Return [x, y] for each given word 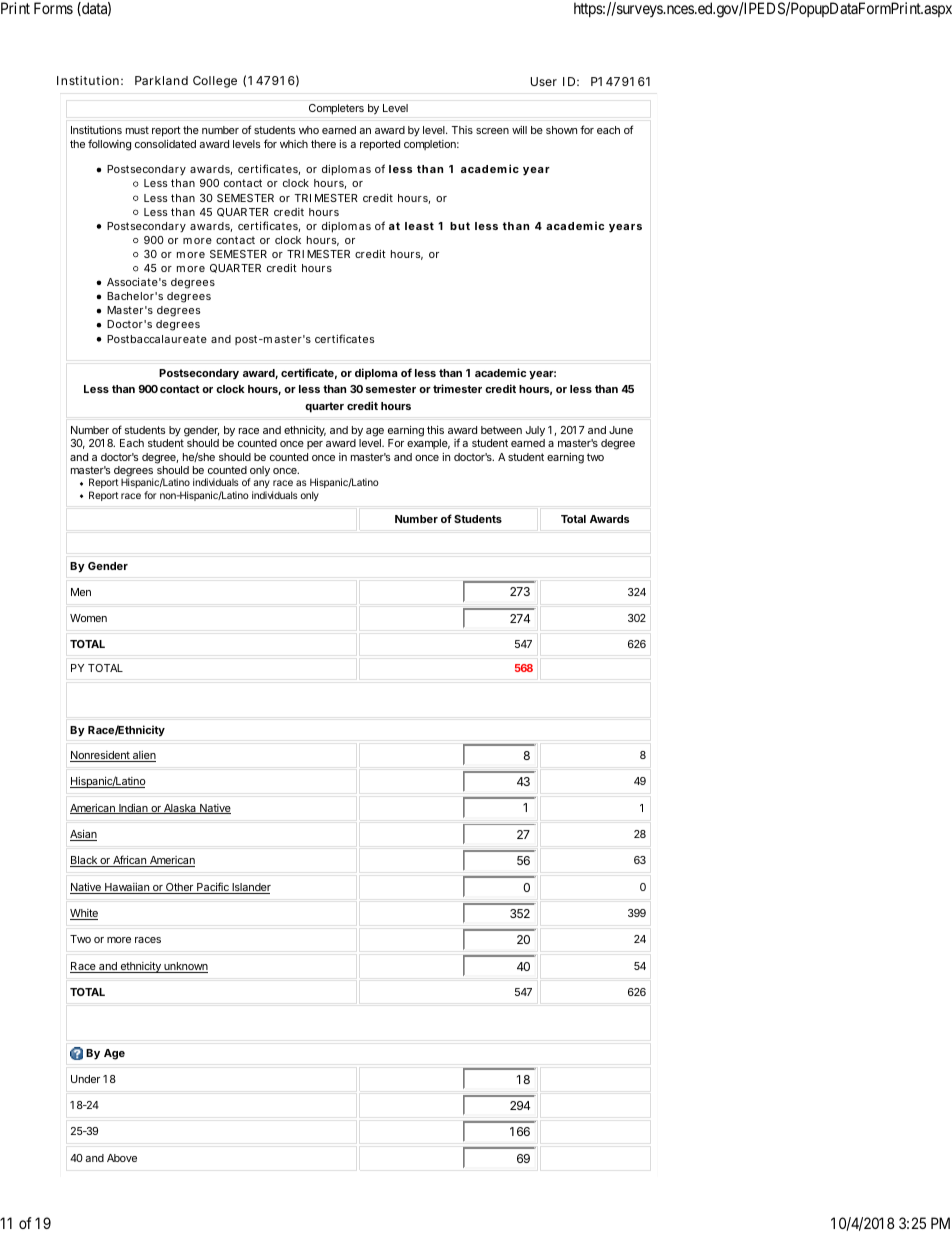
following [109, 145]
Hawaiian [127, 888]
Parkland [161, 80]
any [261, 486]
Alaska [180, 809]
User [544, 81]
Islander [250, 888]
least [419, 226]
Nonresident [101, 756]
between [501, 430]
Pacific [213, 888]
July [535, 431]
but [460, 226]
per [315, 445]
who [309, 130]
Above [122, 1158]
